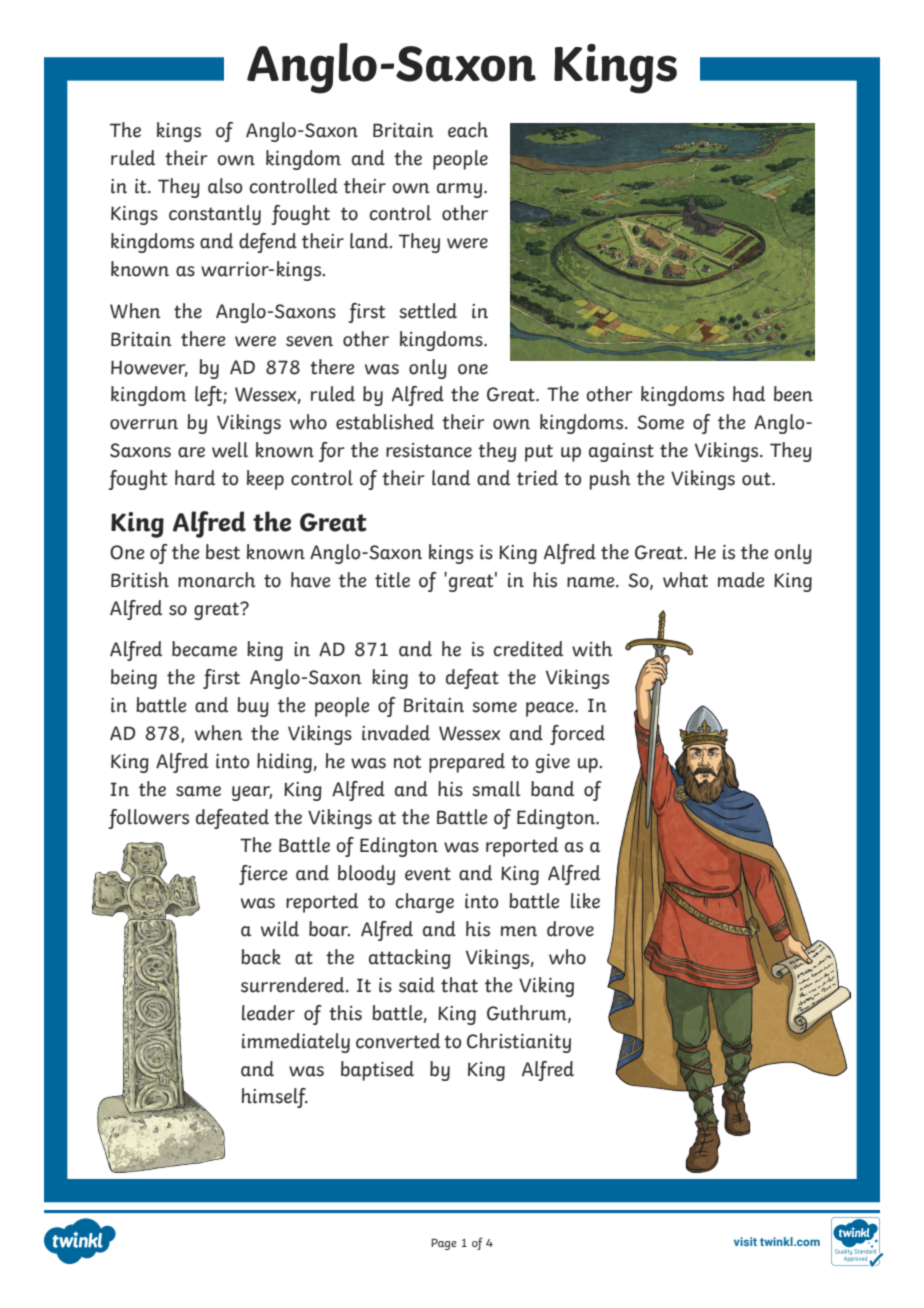 This screenshot has height=1308, width=924. Describe the element at coordinates (230, 450) in the screenshot. I see `well` at that location.
